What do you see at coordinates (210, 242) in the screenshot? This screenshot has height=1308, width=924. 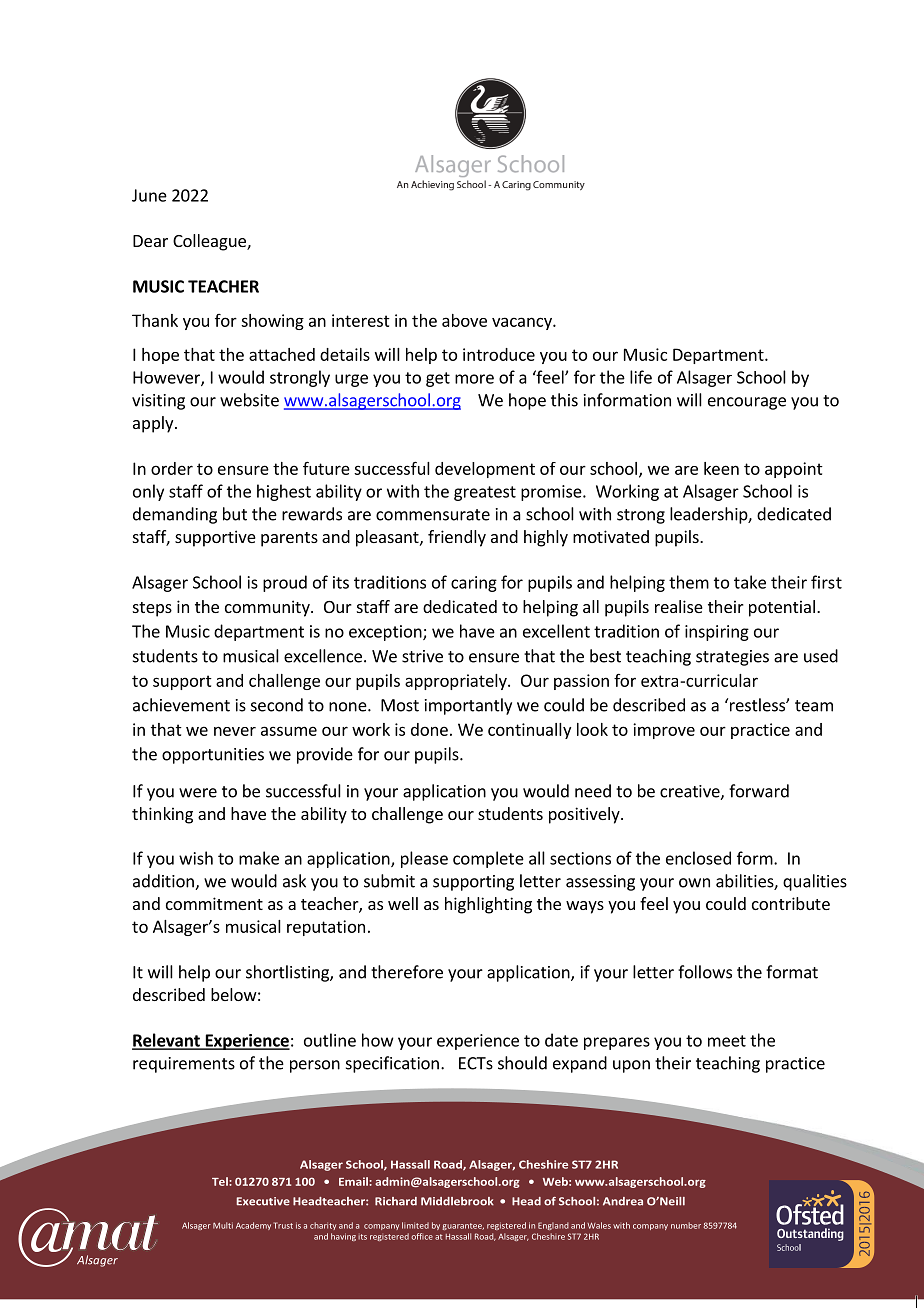 I see `Colleague` at bounding box center [210, 242].
